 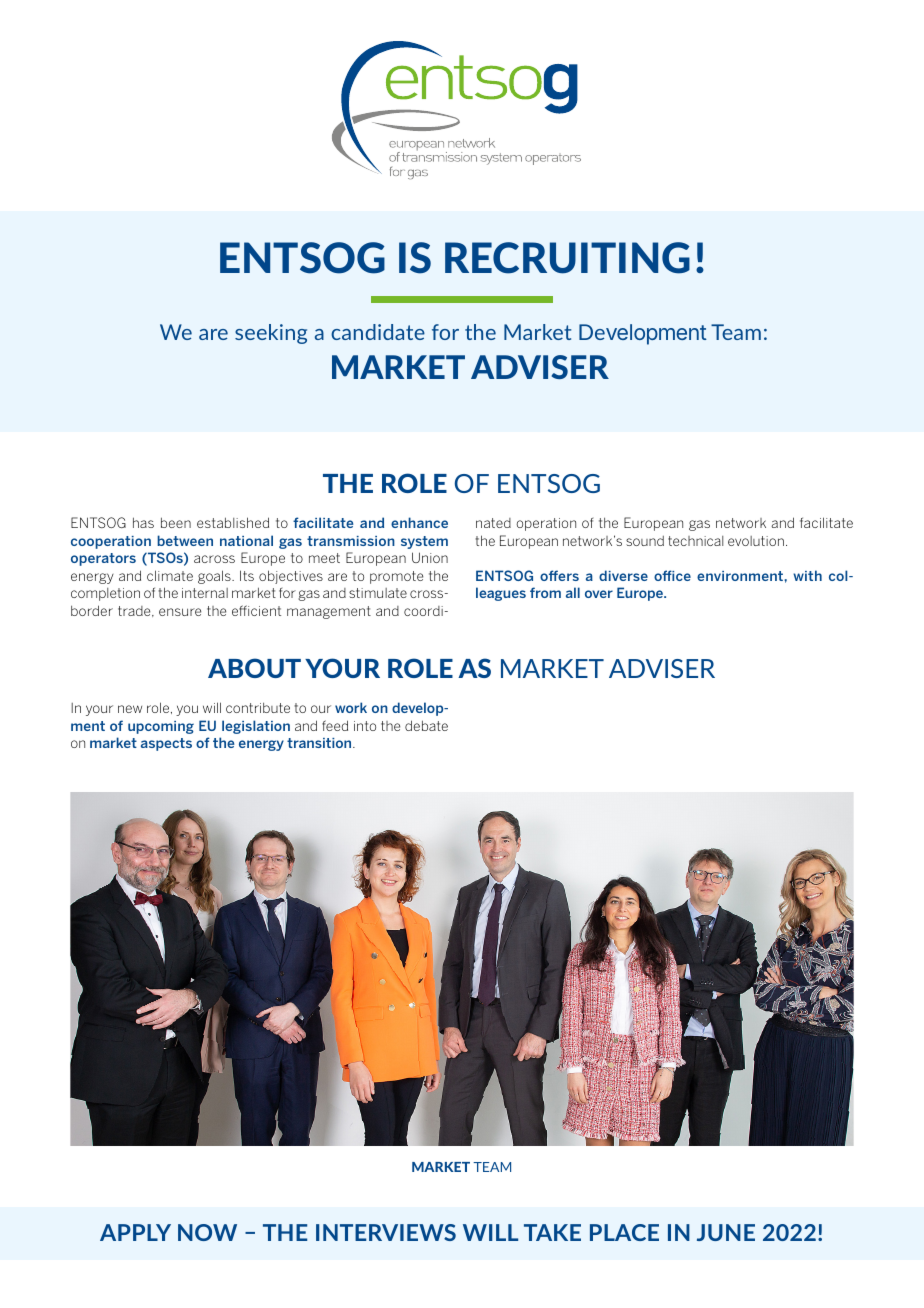 I want to click on internal, so click(x=205, y=593).
